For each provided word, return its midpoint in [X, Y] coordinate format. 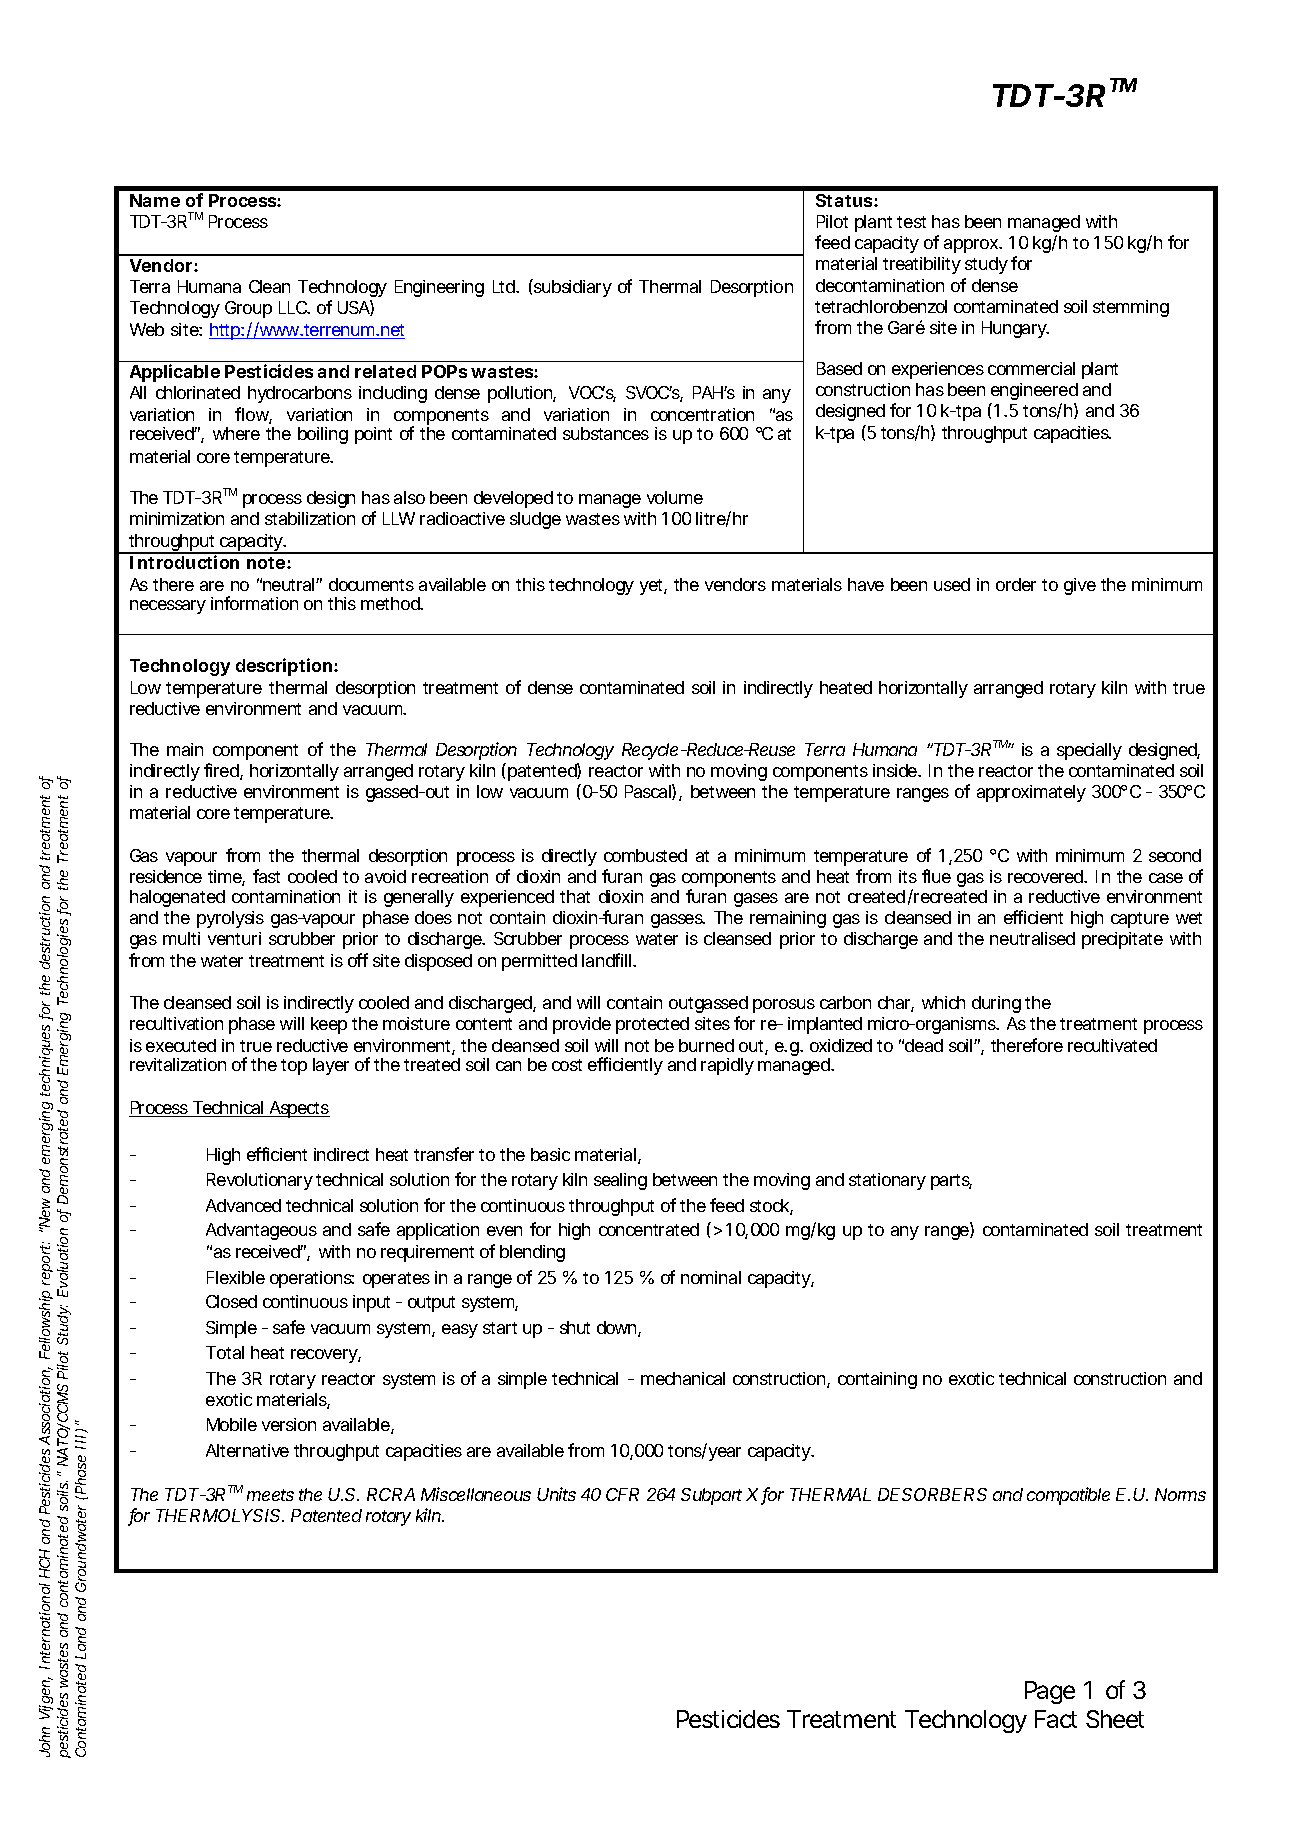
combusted [645, 855]
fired [222, 771]
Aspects [298, 1109]
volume [675, 497]
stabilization [310, 518]
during [996, 1004]
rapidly [727, 1066]
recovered [1046, 876]
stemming [1131, 308]
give [1080, 586]
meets [270, 1495]
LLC [294, 307]
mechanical [683, 1378]
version [289, 1424]
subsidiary [572, 288]
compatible [1068, 1496]
